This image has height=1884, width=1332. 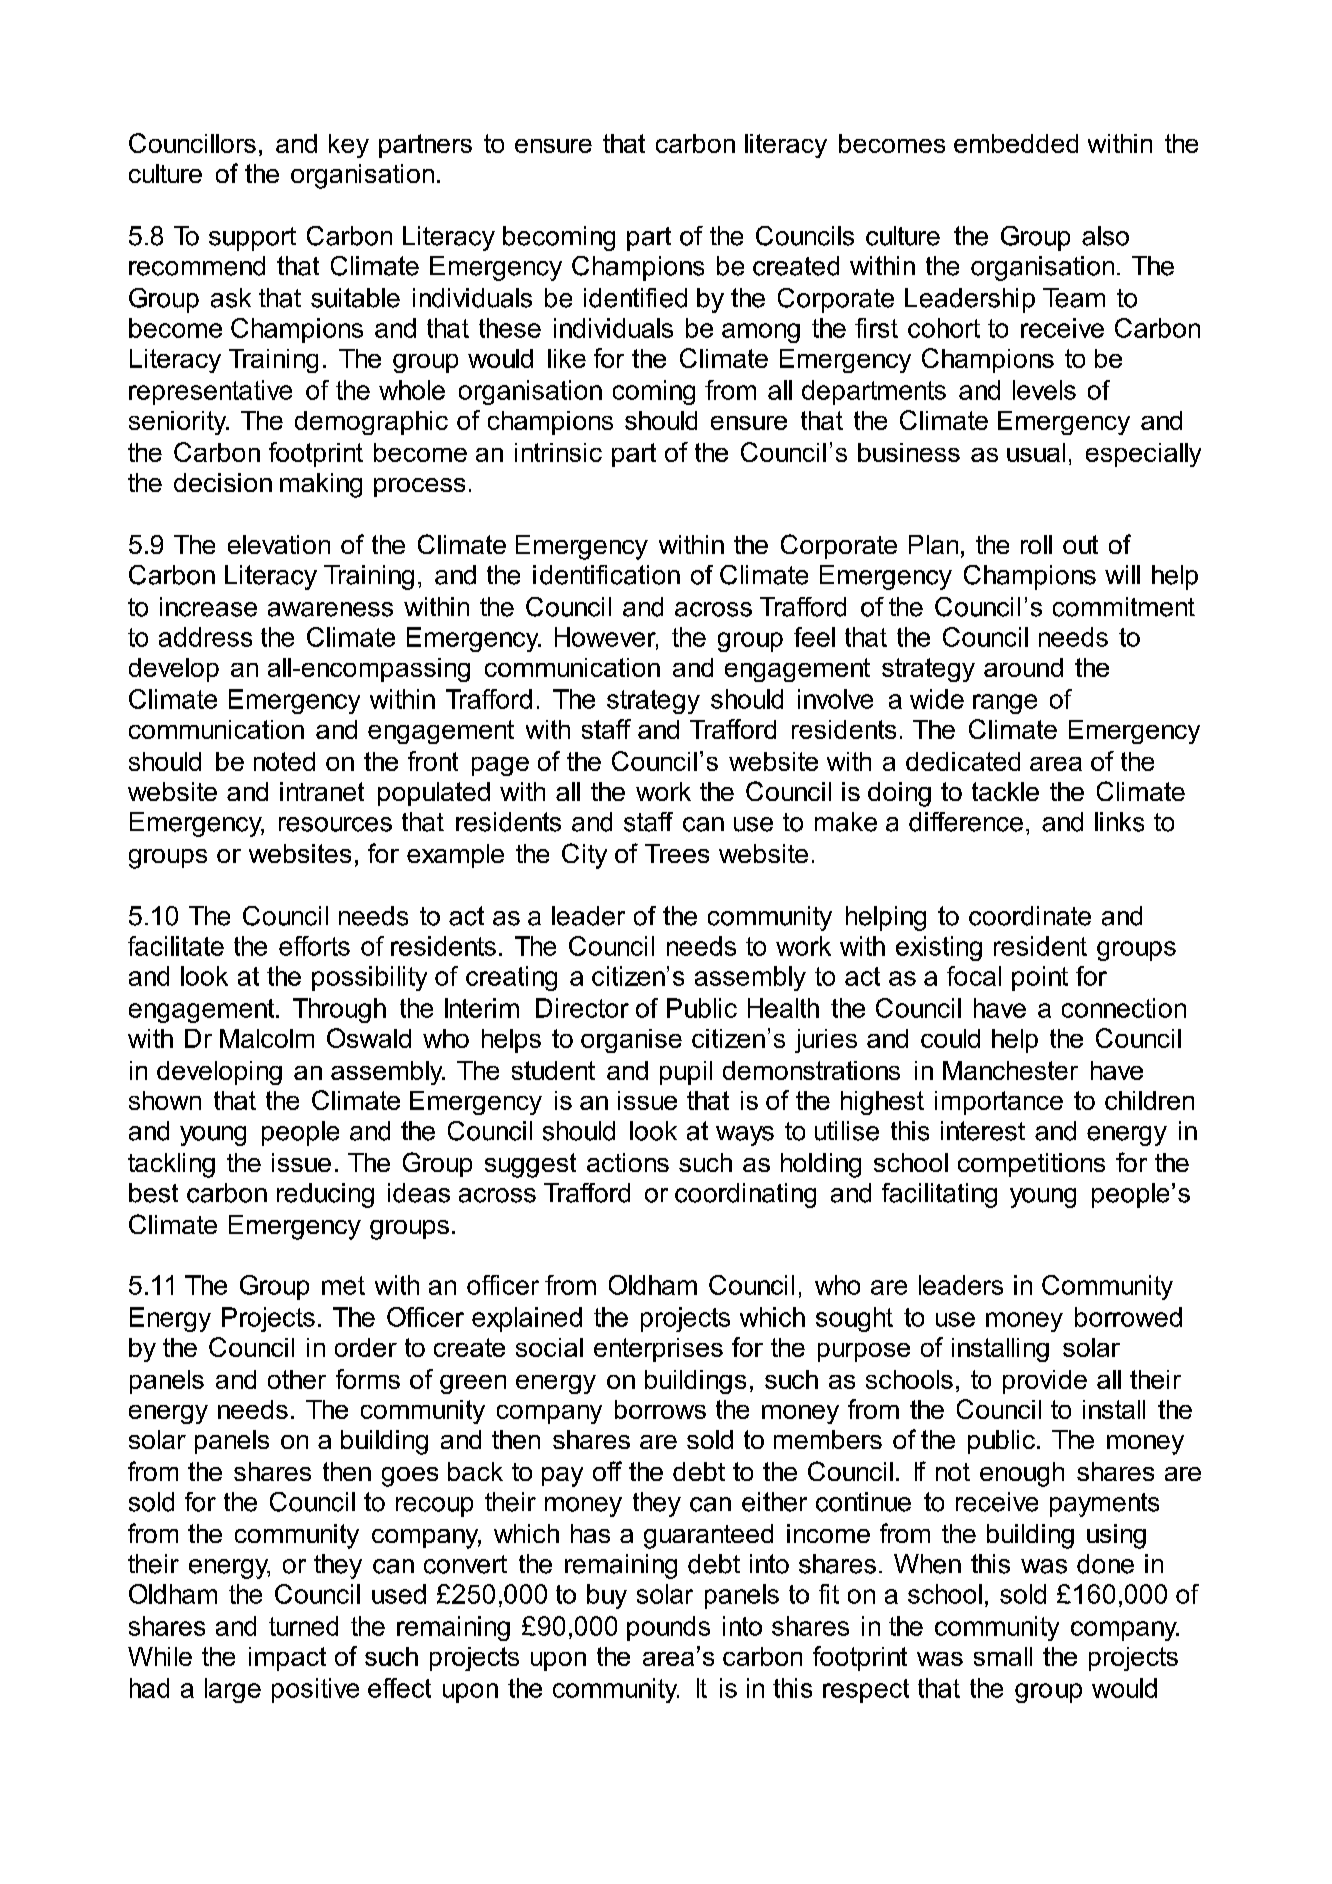 I want to click on actions, so click(x=628, y=1162).
